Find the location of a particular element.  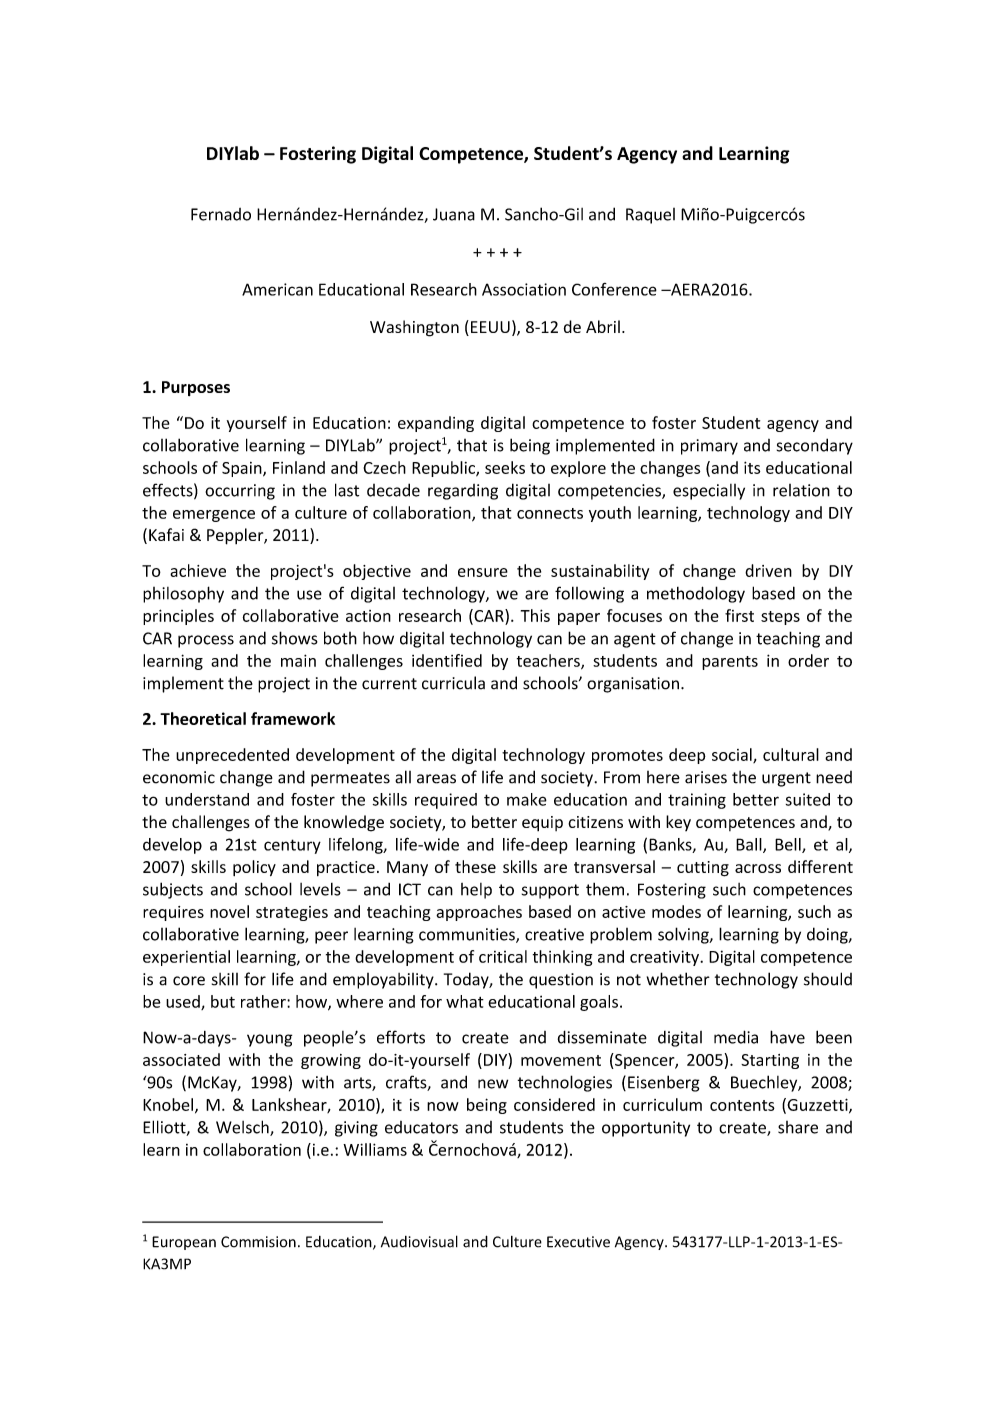

Raquel is located at coordinates (650, 216).
